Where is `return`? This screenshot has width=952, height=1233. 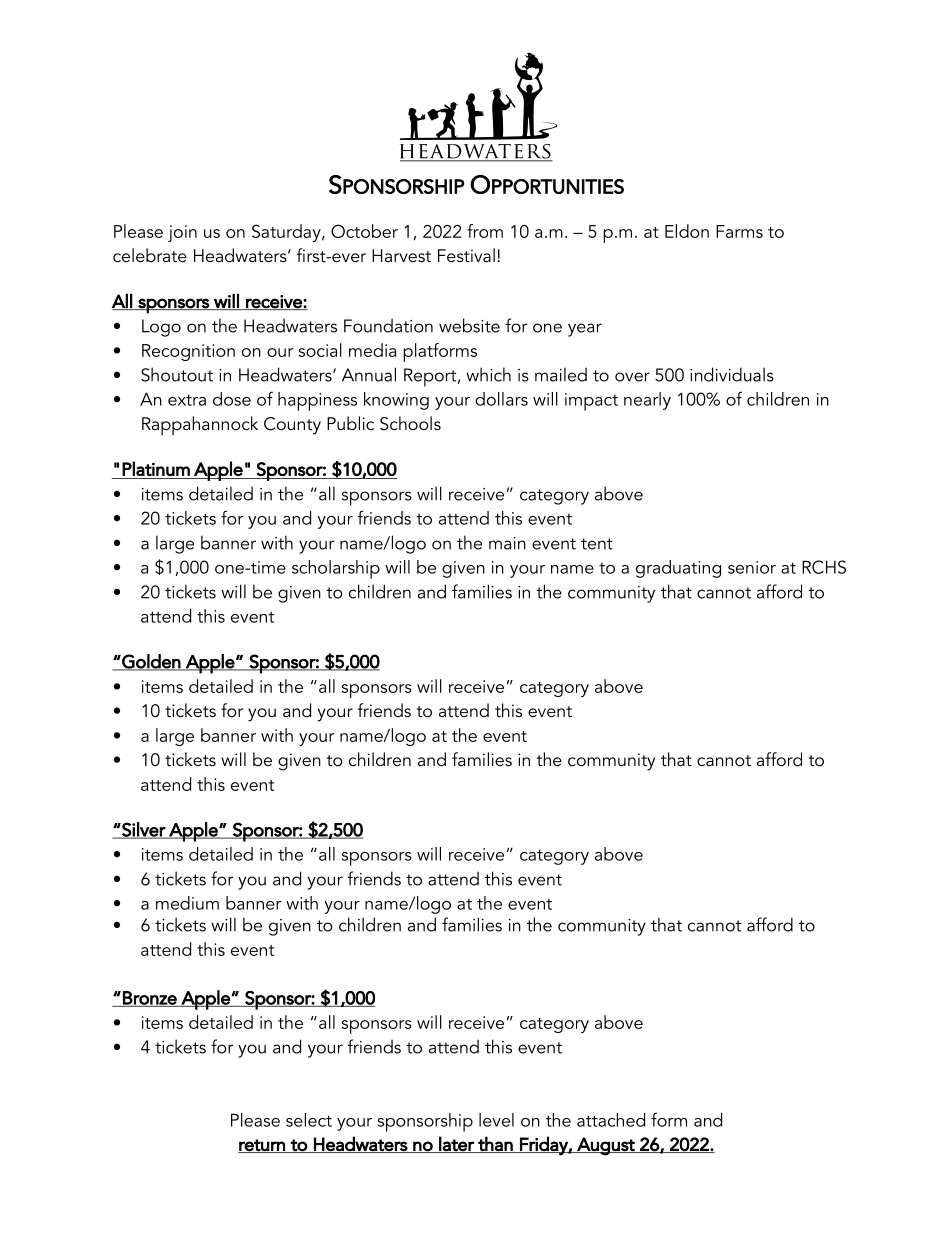
return is located at coordinates (262, 1146).
